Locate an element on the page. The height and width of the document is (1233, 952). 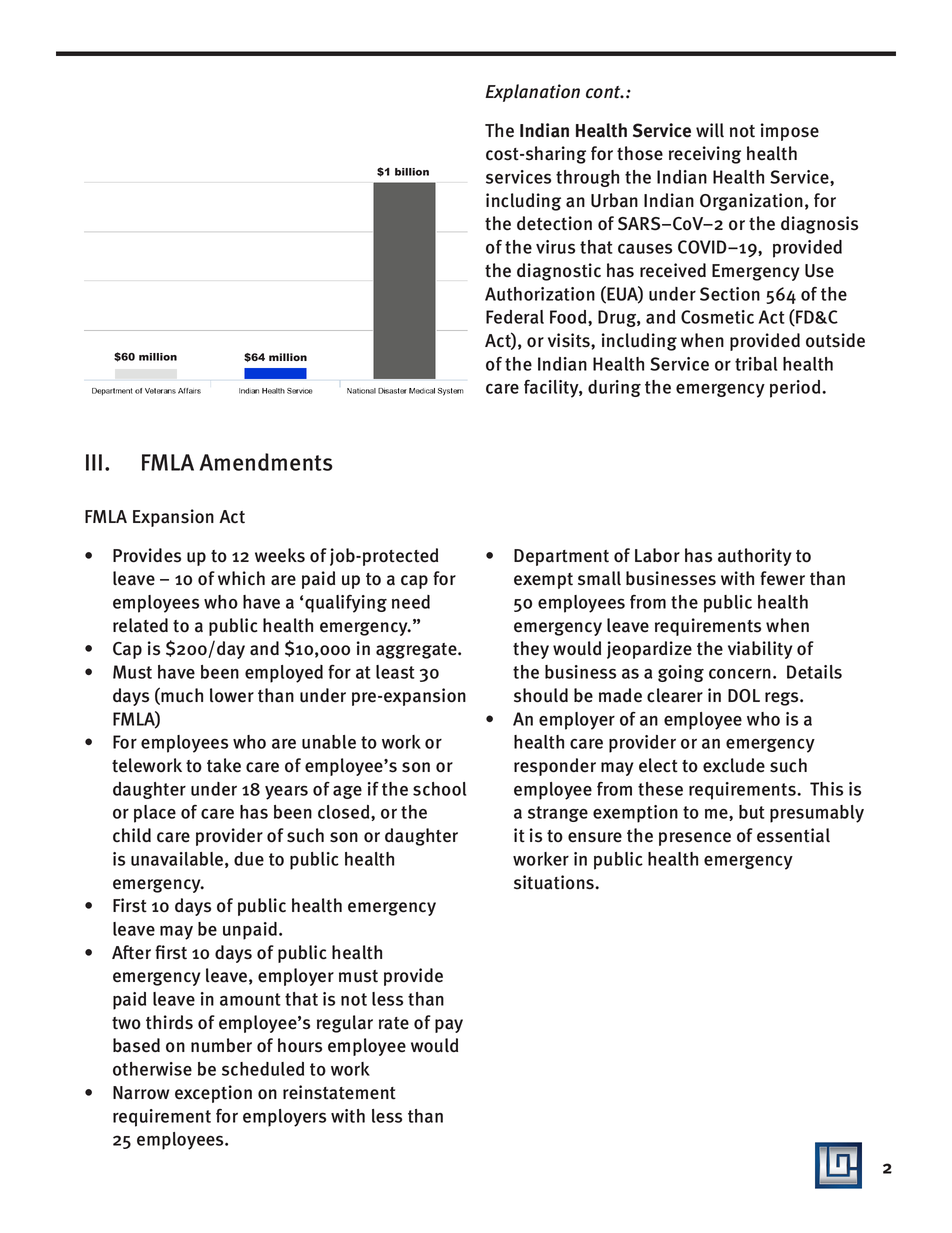
otherwise is located at coordinates (152, 1069).
